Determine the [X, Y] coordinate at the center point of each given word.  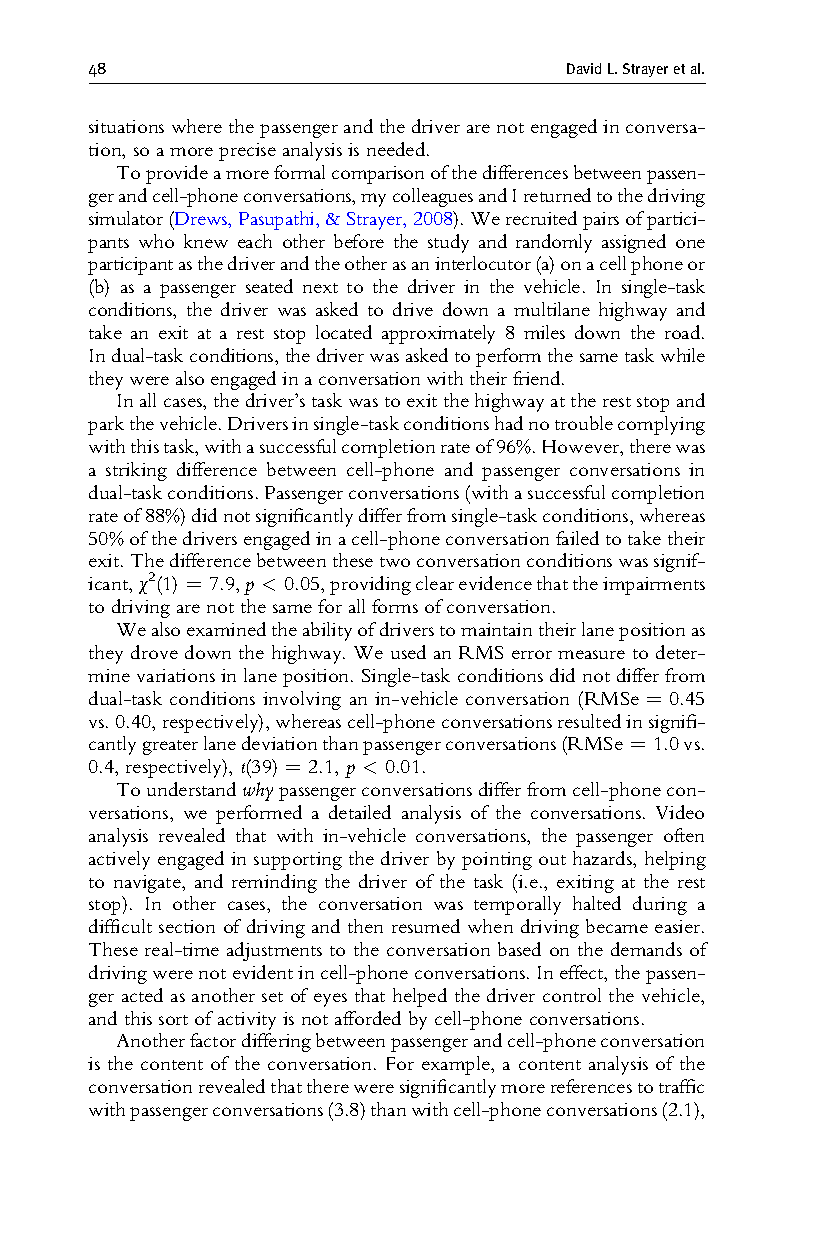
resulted [589, 721]
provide [177, 174]
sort [173, 1020]
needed [397, 149]
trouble [584, 423]
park [106, 425]
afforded [368, 1018]
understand [191, 789]
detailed [360, 812]
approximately [438, 334]
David [584, 68]
